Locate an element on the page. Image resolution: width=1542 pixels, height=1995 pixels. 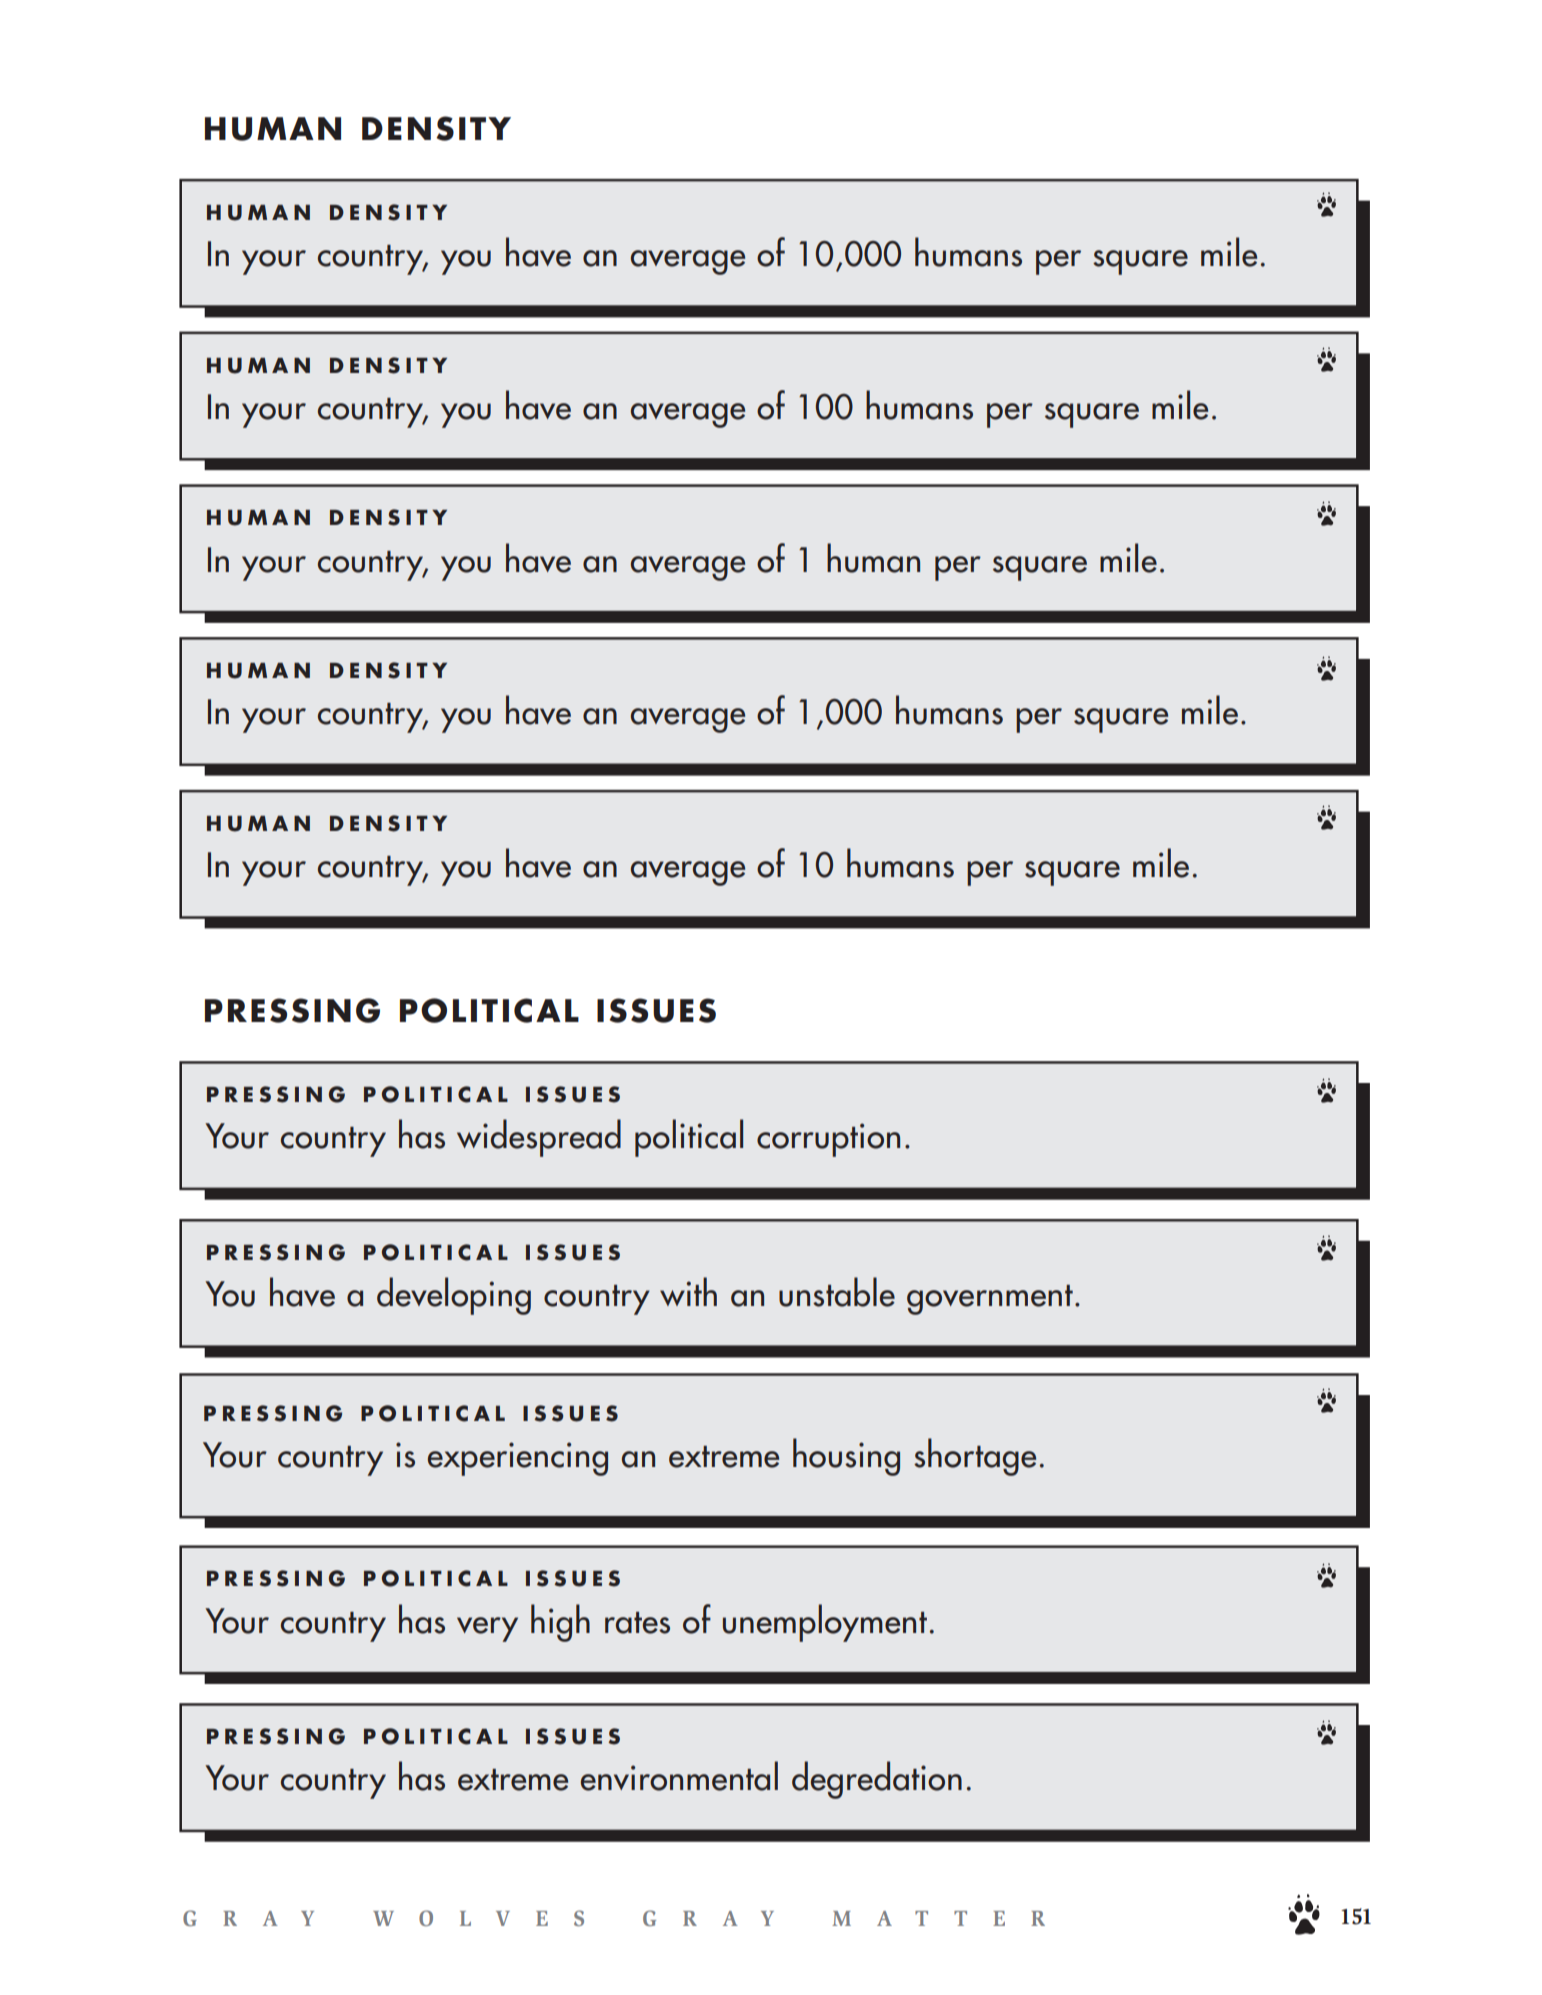
widespread is located at coordinates (539, 1138).
